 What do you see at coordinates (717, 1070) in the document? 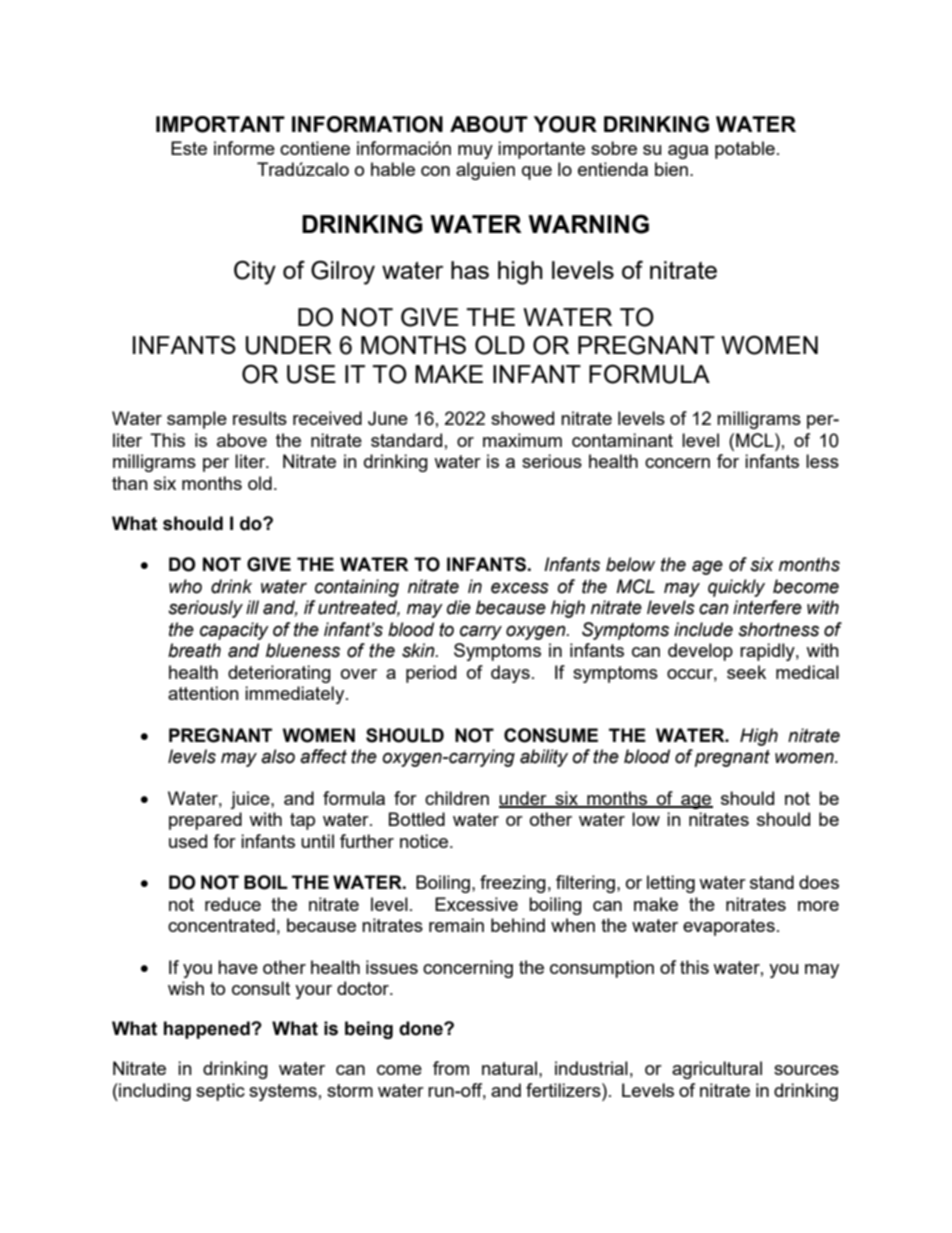
I see `agricultural` at bounding box center [717, 1070].
